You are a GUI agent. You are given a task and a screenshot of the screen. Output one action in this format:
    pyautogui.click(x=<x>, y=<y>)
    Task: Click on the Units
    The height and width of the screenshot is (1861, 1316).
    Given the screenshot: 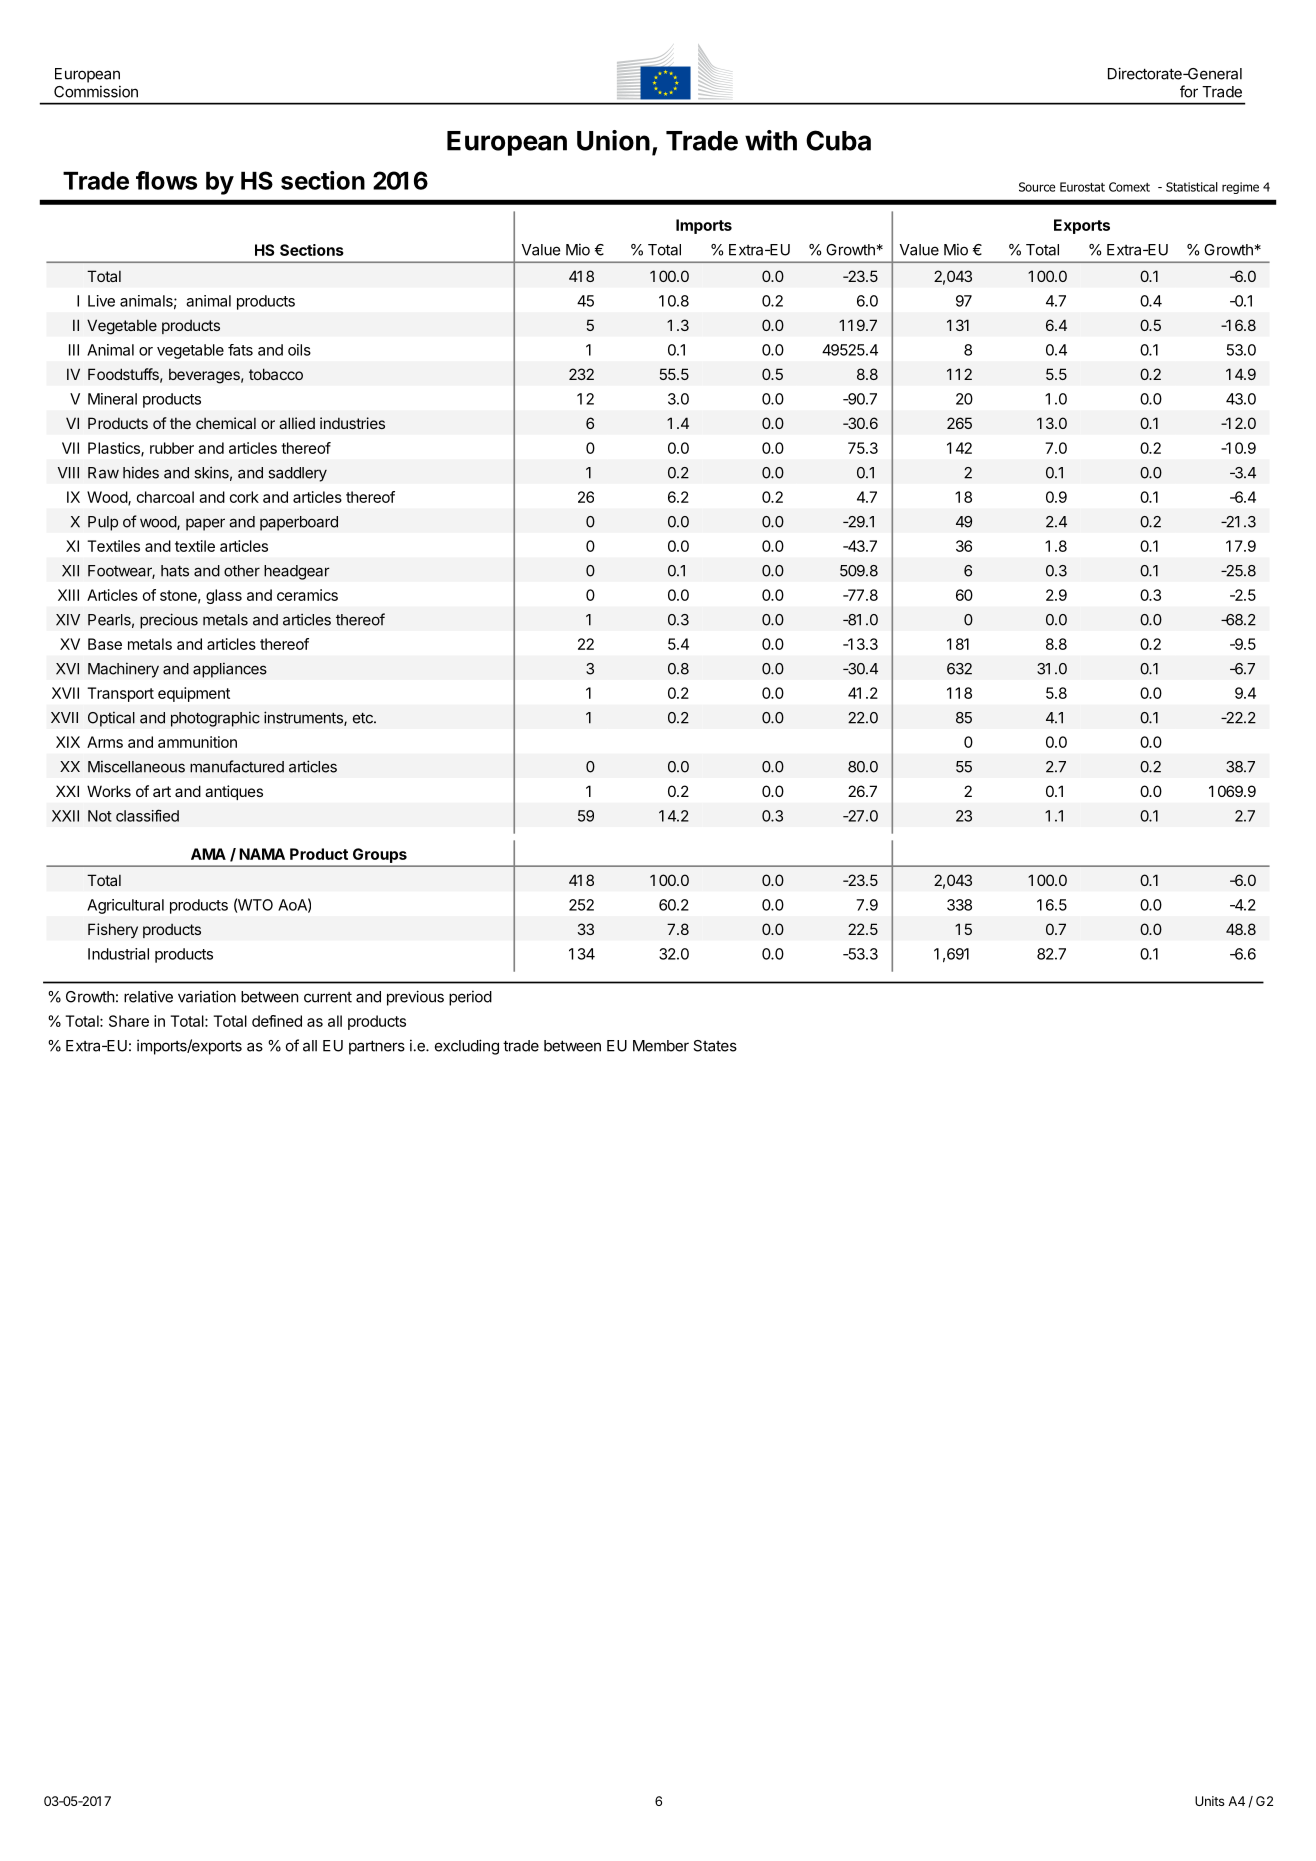 What is the action you would take?
    pyautogui.click(x=1210, y=1801)
